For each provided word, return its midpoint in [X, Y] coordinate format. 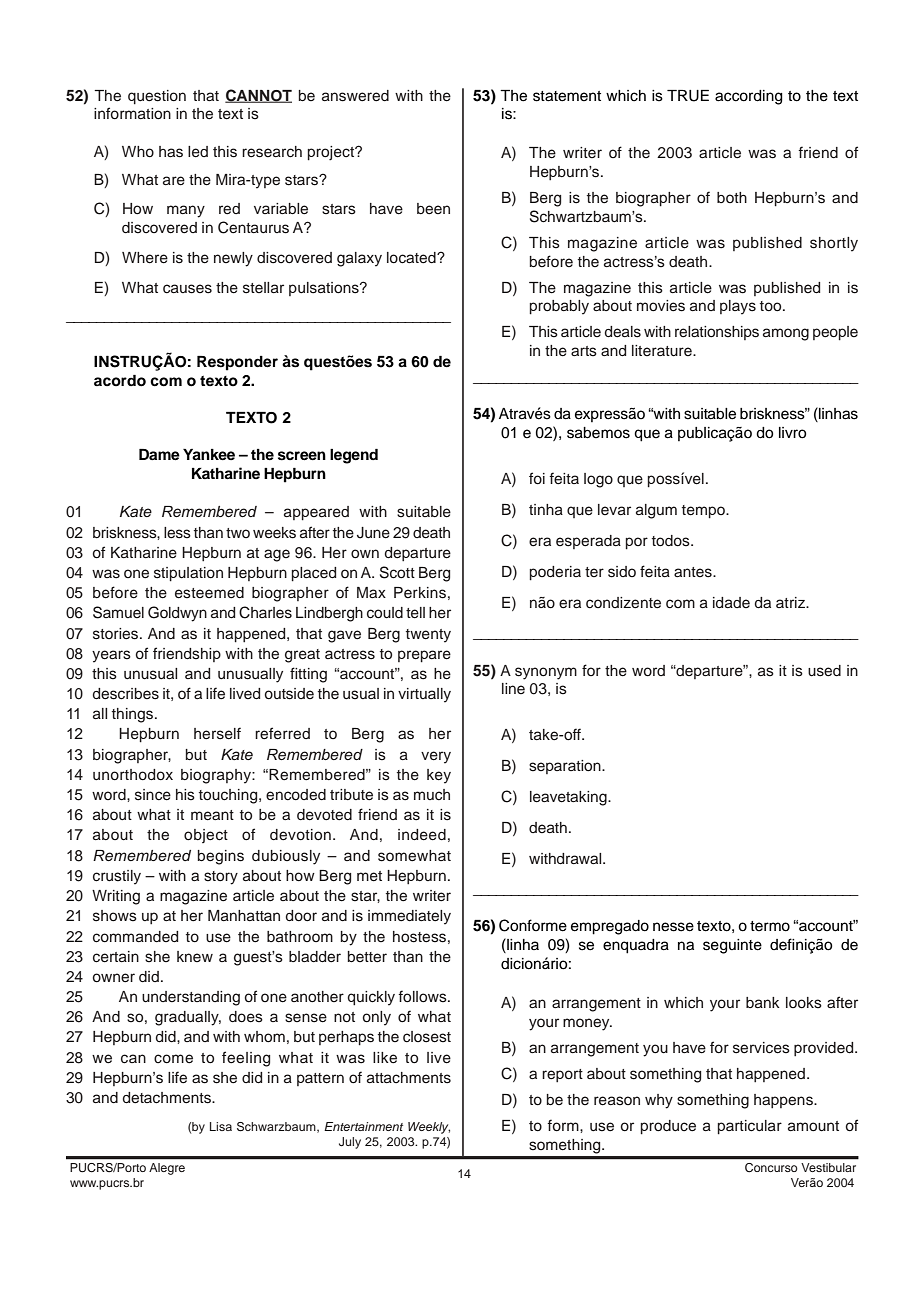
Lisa [221, 1126]
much [432, 795]
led [198, 152]
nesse [673, 927]
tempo [704, 512]
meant [212, 815]
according [749, 97]
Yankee [209, 455]
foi [537, 478]
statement [567, 96]
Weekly [429, 1128]
